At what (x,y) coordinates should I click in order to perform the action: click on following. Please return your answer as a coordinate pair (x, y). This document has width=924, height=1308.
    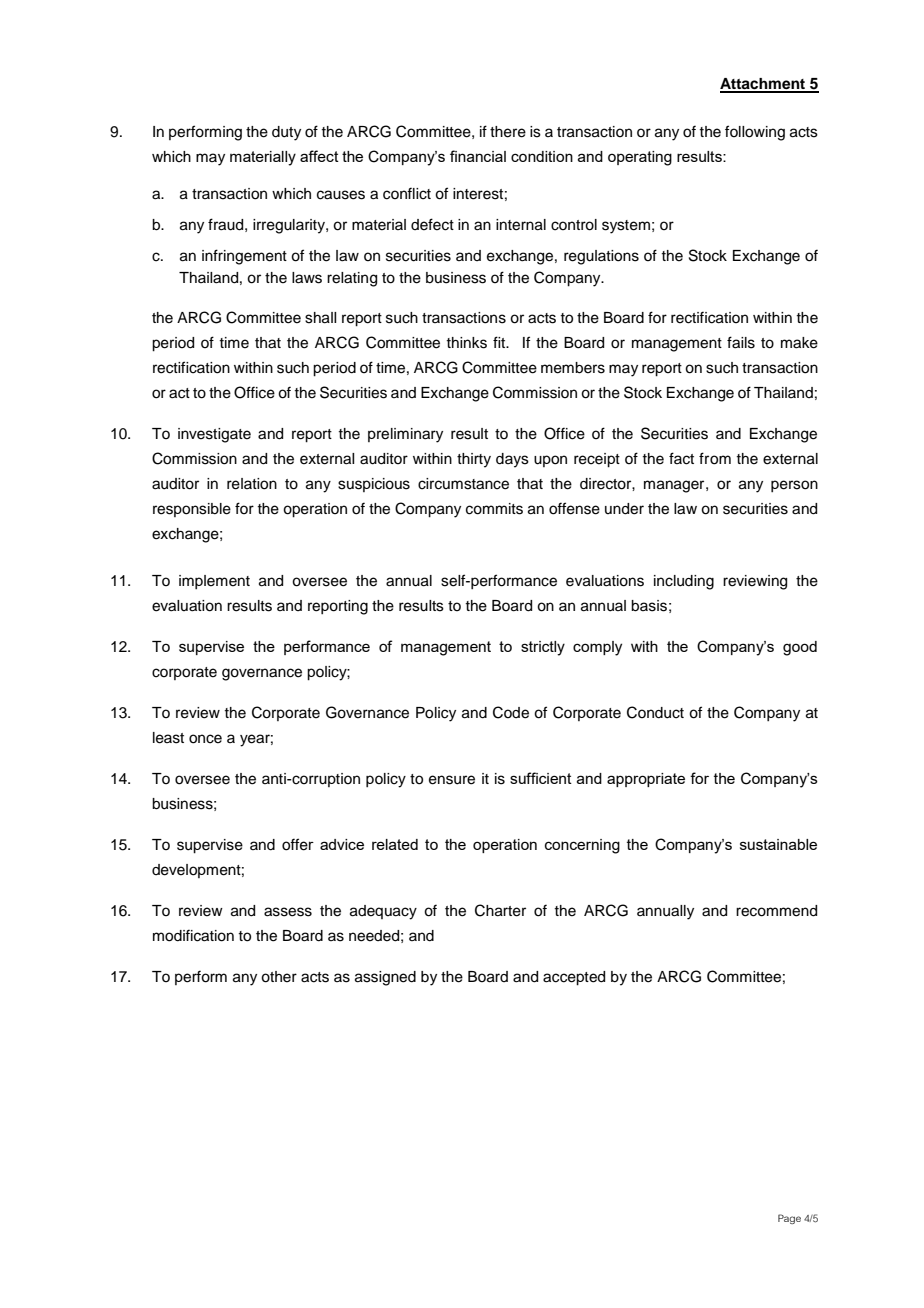
    Looking at the image, I should click on (755, 133).
